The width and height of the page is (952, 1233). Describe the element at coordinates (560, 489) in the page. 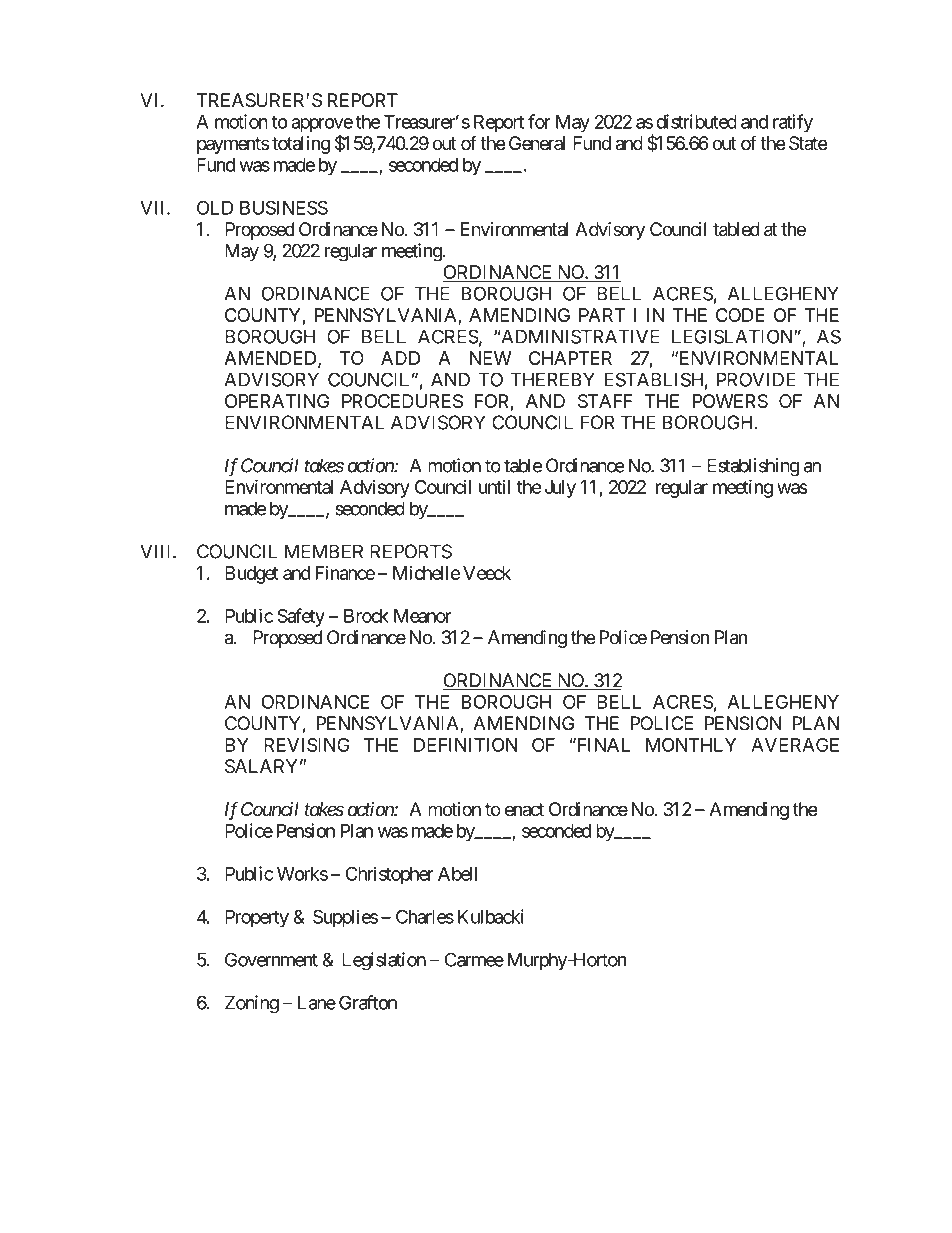

I see `July` at that location.
